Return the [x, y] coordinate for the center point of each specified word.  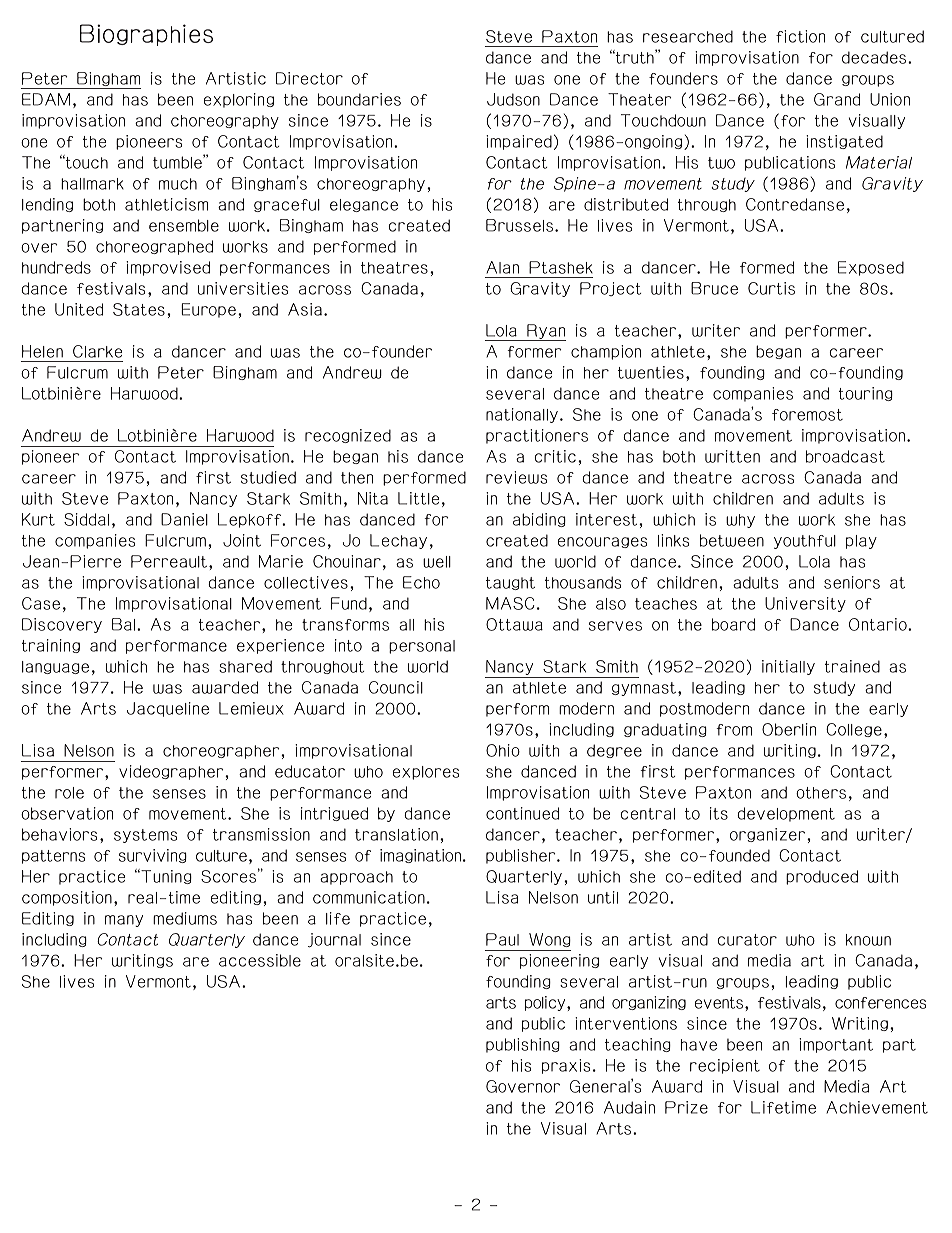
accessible [260, 960]
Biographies [146, 35]
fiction [800, 36]
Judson [513, 99]
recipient [725, 1066]
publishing [523, 1045]
